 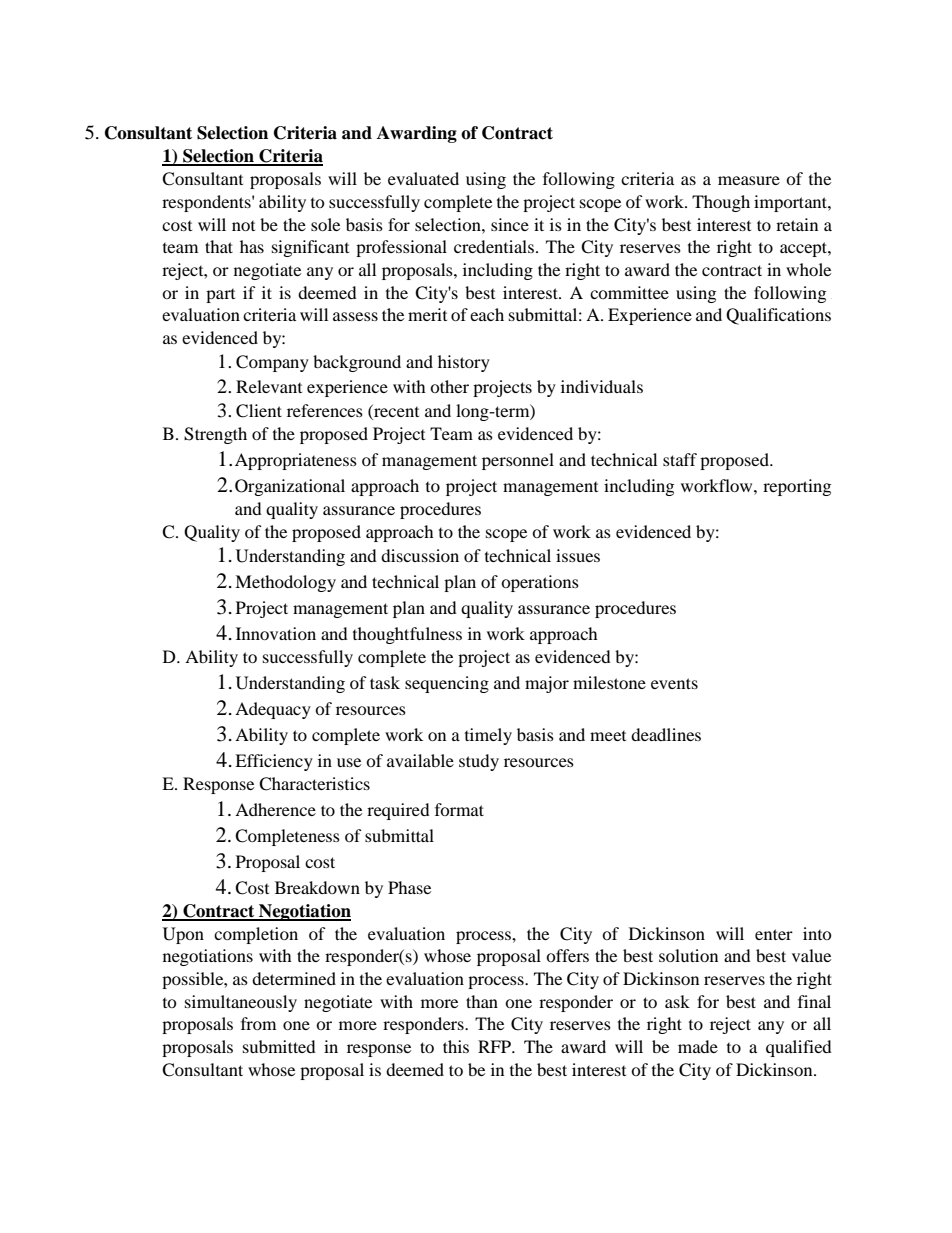 I want to click on history, so click(x=464, y=363).
